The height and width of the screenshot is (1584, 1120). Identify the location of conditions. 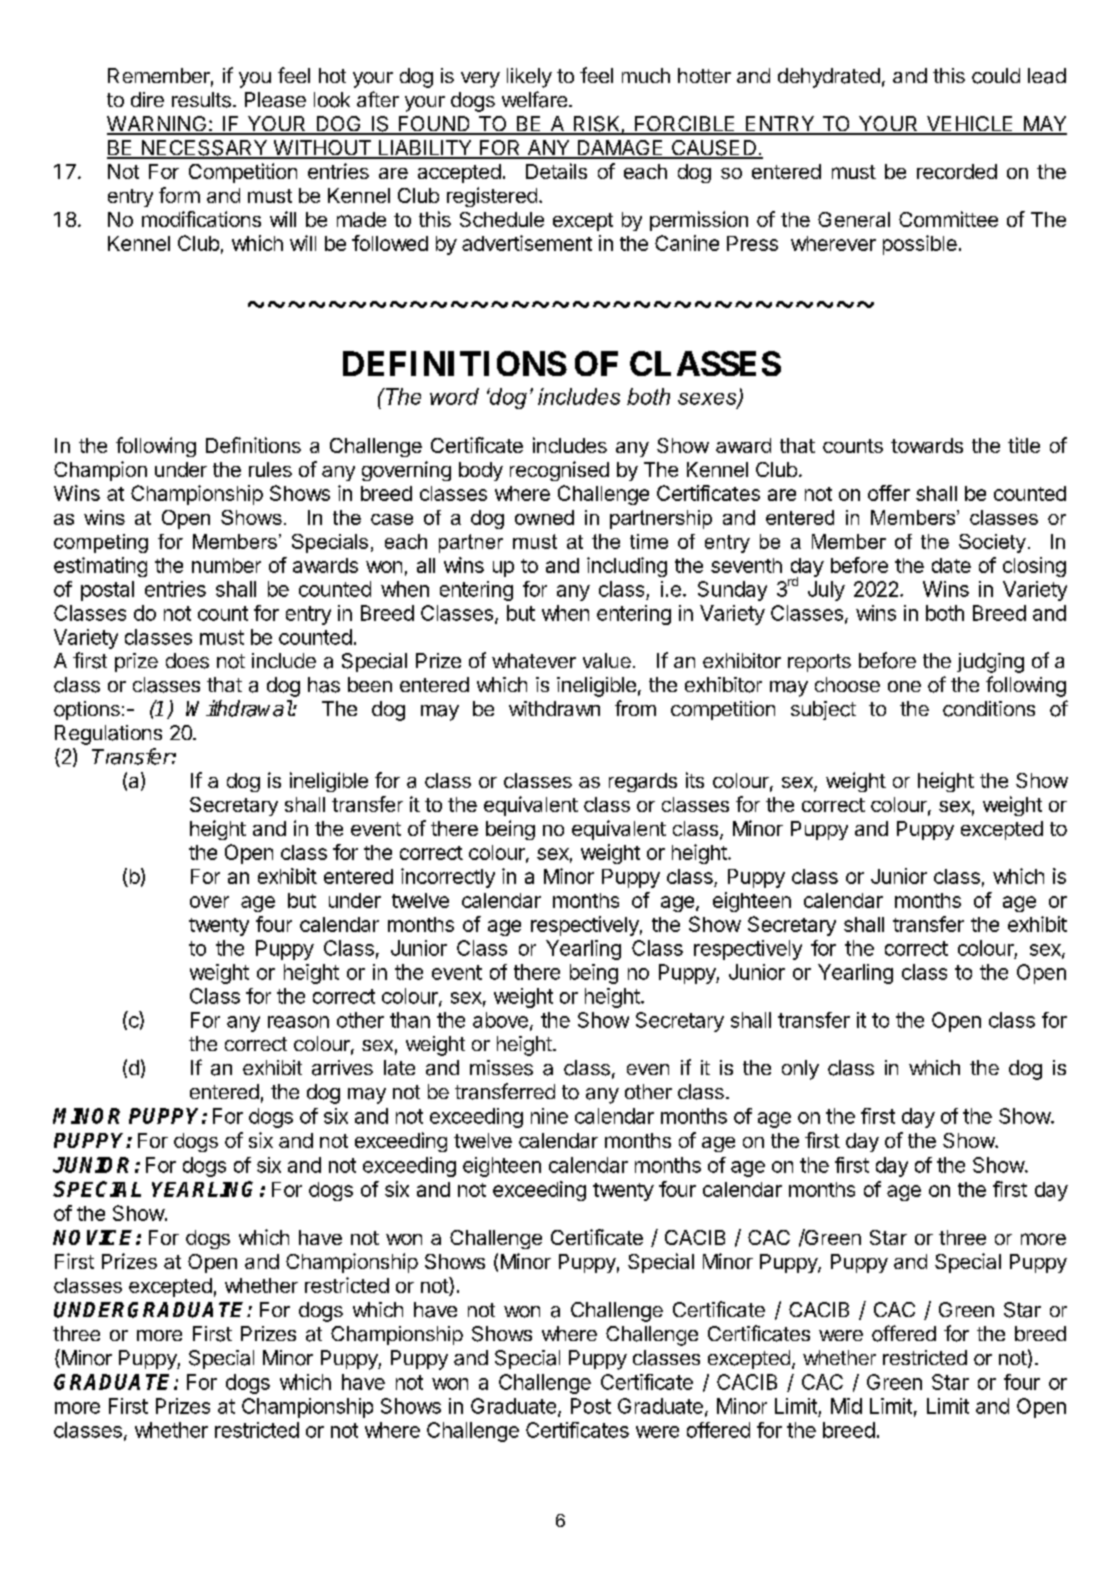
(989, 709).
